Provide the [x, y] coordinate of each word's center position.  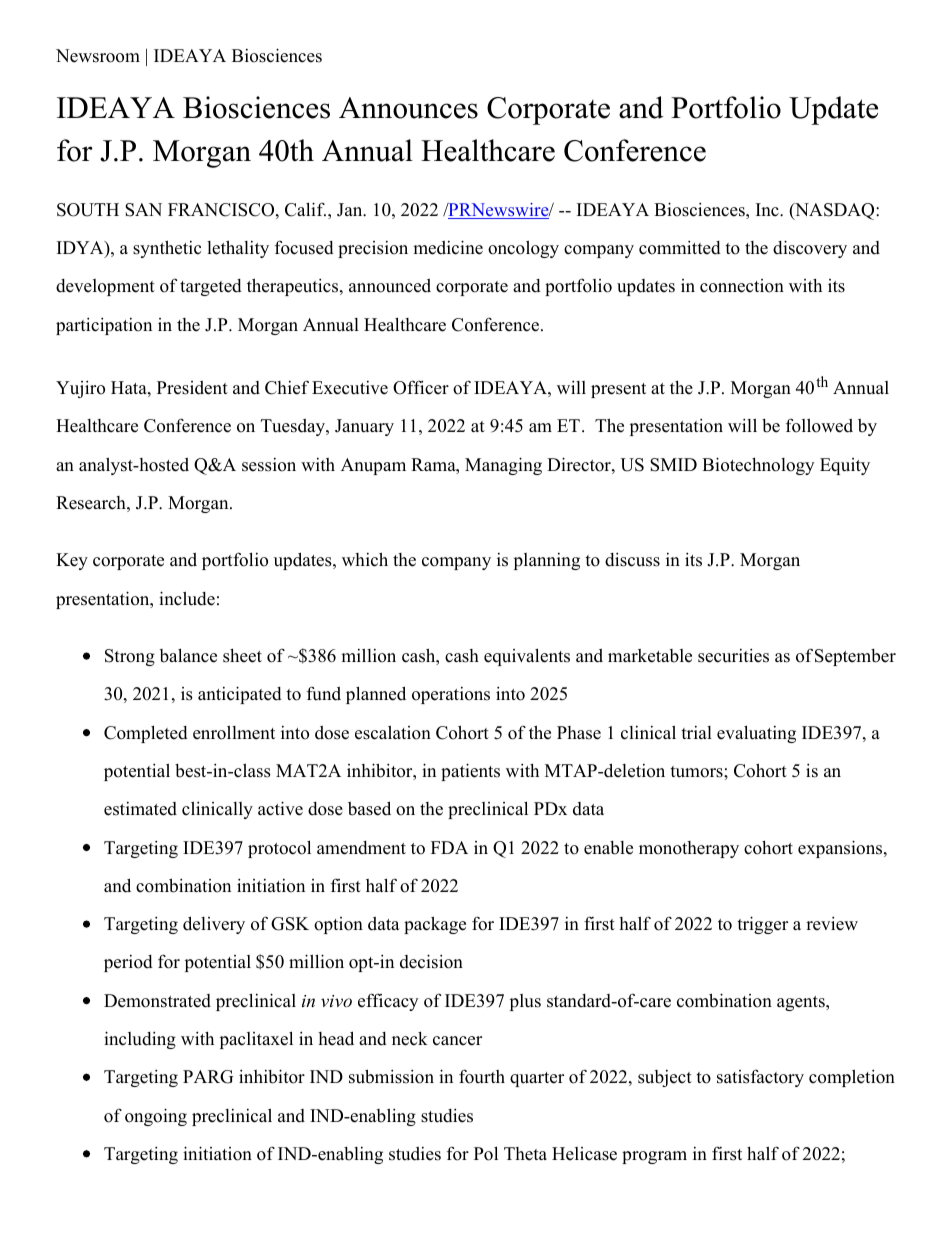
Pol [486, 1153]
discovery [810, 249]
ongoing [156, 1117]
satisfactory [760, 1078]
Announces [408, 108]
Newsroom [98, 56]
